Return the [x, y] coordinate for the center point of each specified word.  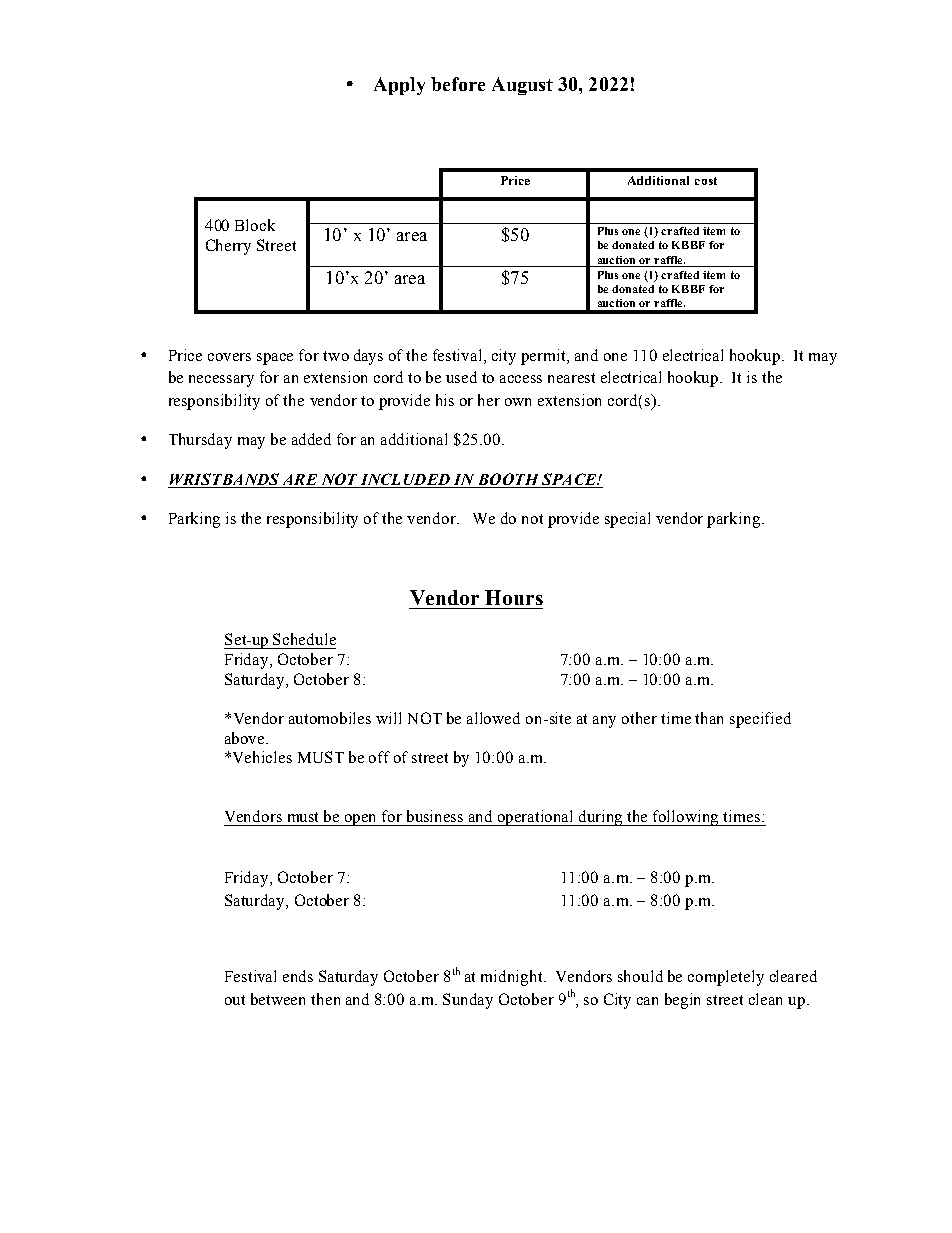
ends [298, 976]
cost [706, 181]
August [522, 86]
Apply [399, 86]
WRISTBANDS [224, 479]
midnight [513, 978]
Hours [514, 597]
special [627, 520]
